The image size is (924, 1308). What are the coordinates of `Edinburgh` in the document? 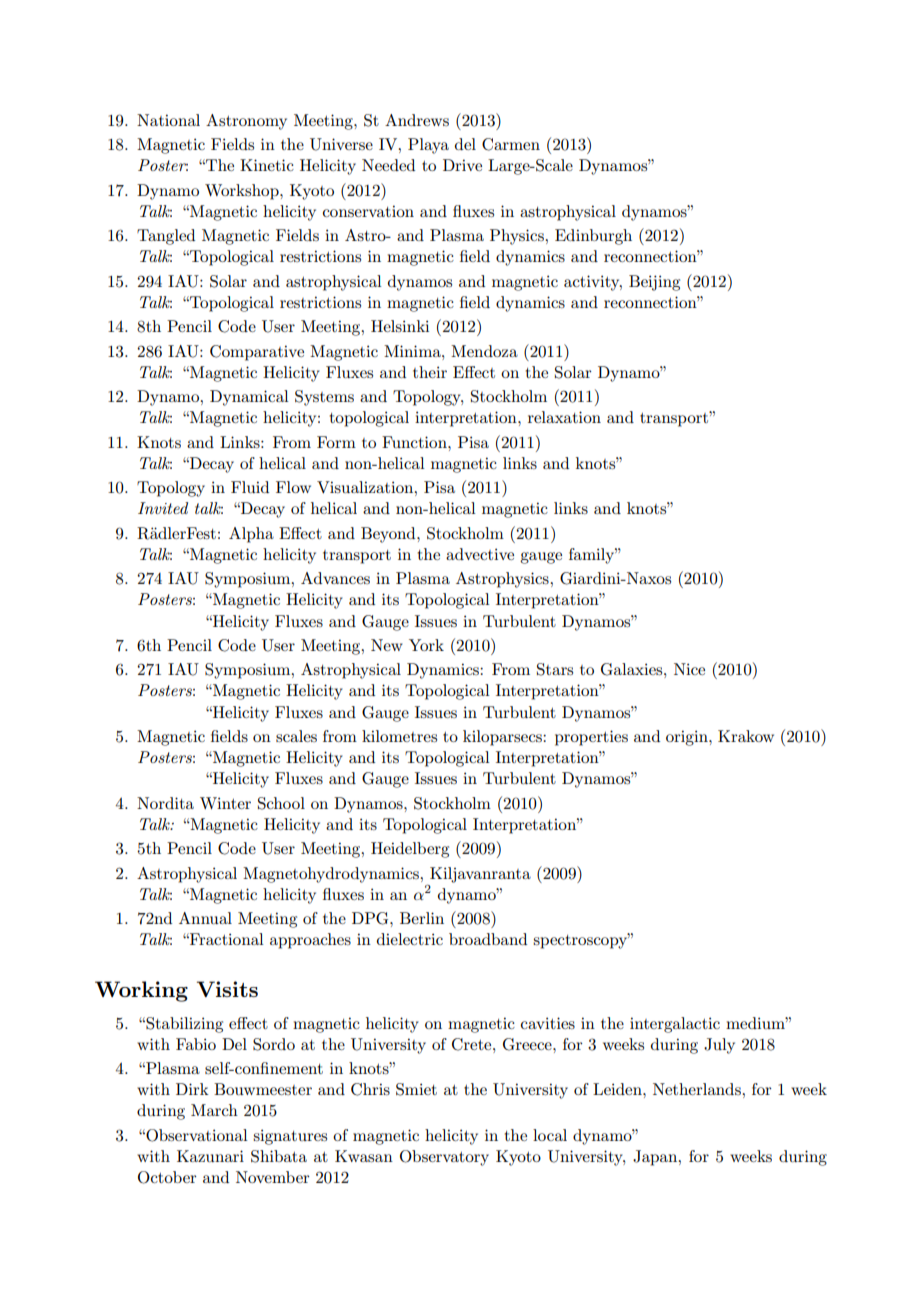 It's located at (593, 237).
